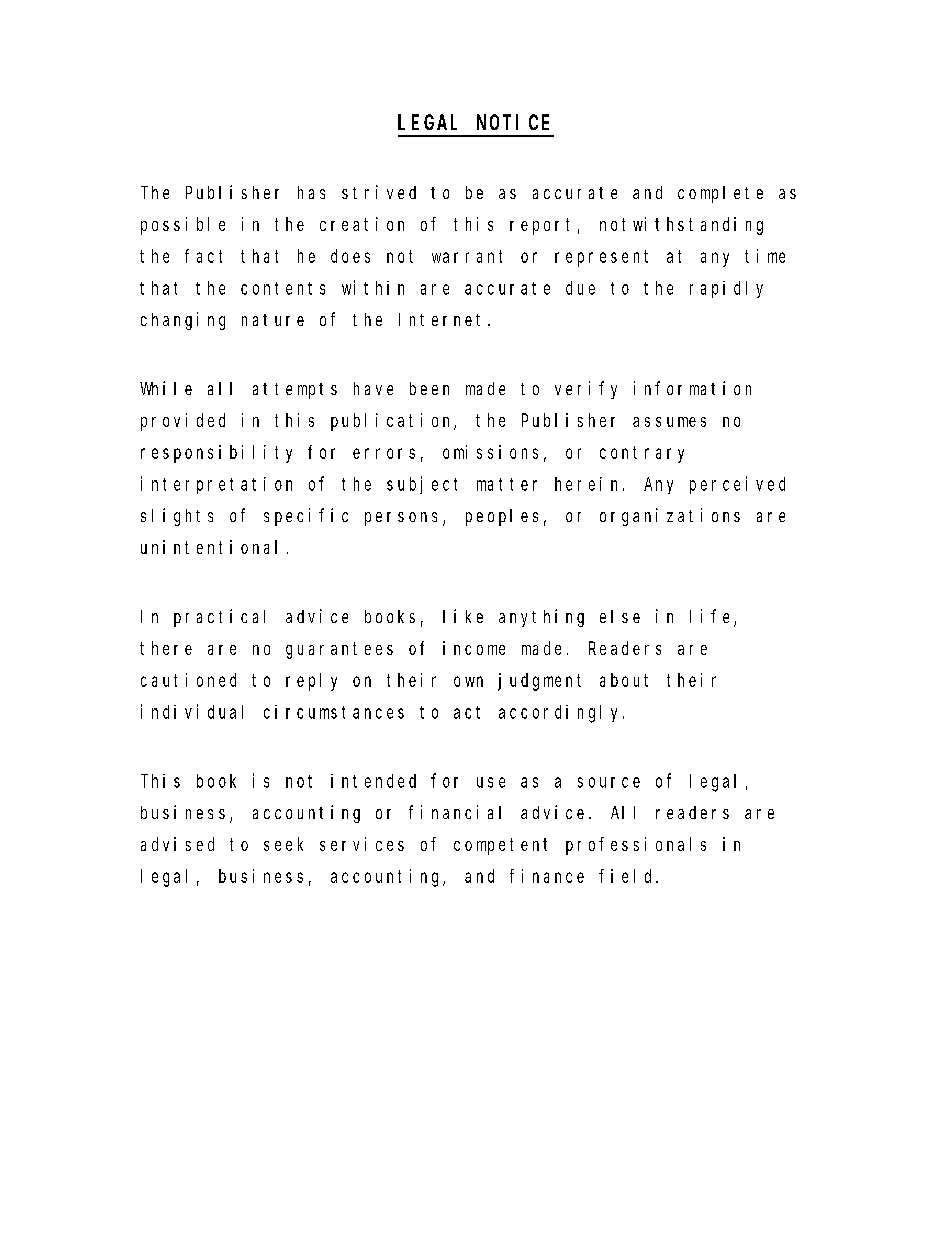  I want to click on peoples, so click(502, 517).
